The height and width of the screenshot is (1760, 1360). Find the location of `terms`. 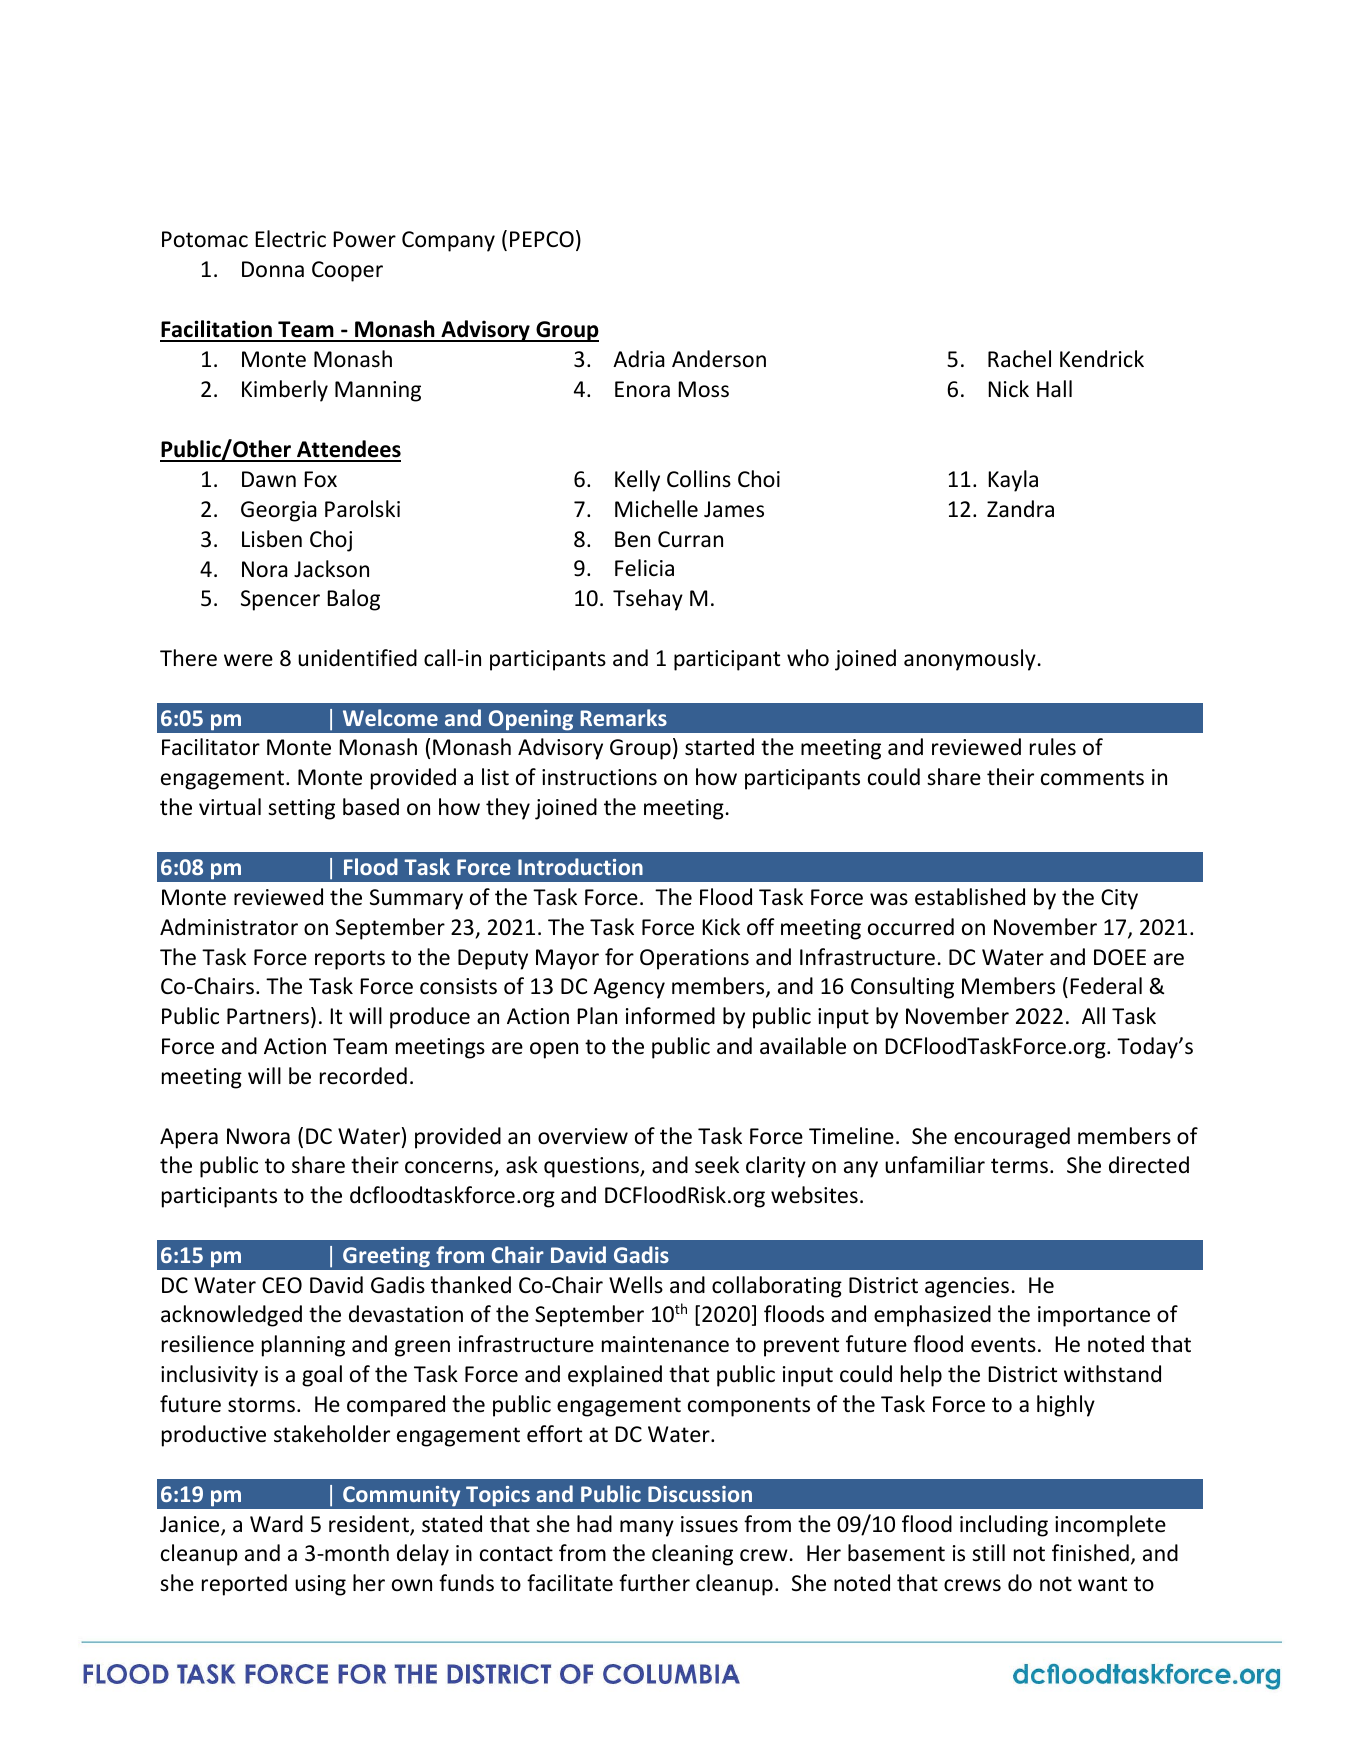

terms is located at coordinates (1019, 1166).
